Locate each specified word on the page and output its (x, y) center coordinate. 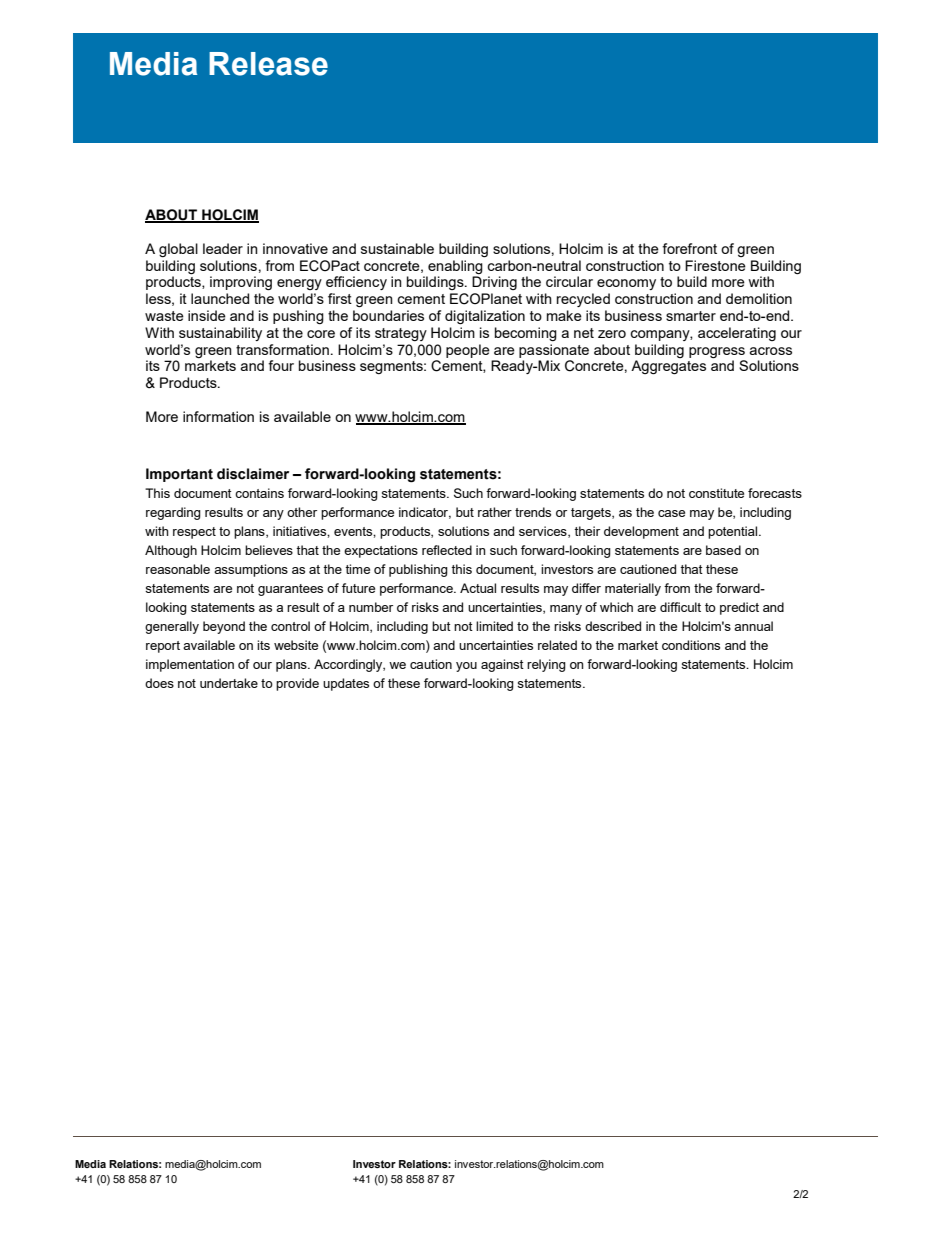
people (468, 351)
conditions (691, 645)
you (466, 667)
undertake (229, 683)
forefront (689, 248)
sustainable (397, 248)
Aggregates (668, 367)
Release (268, 64)
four (281, 365)
